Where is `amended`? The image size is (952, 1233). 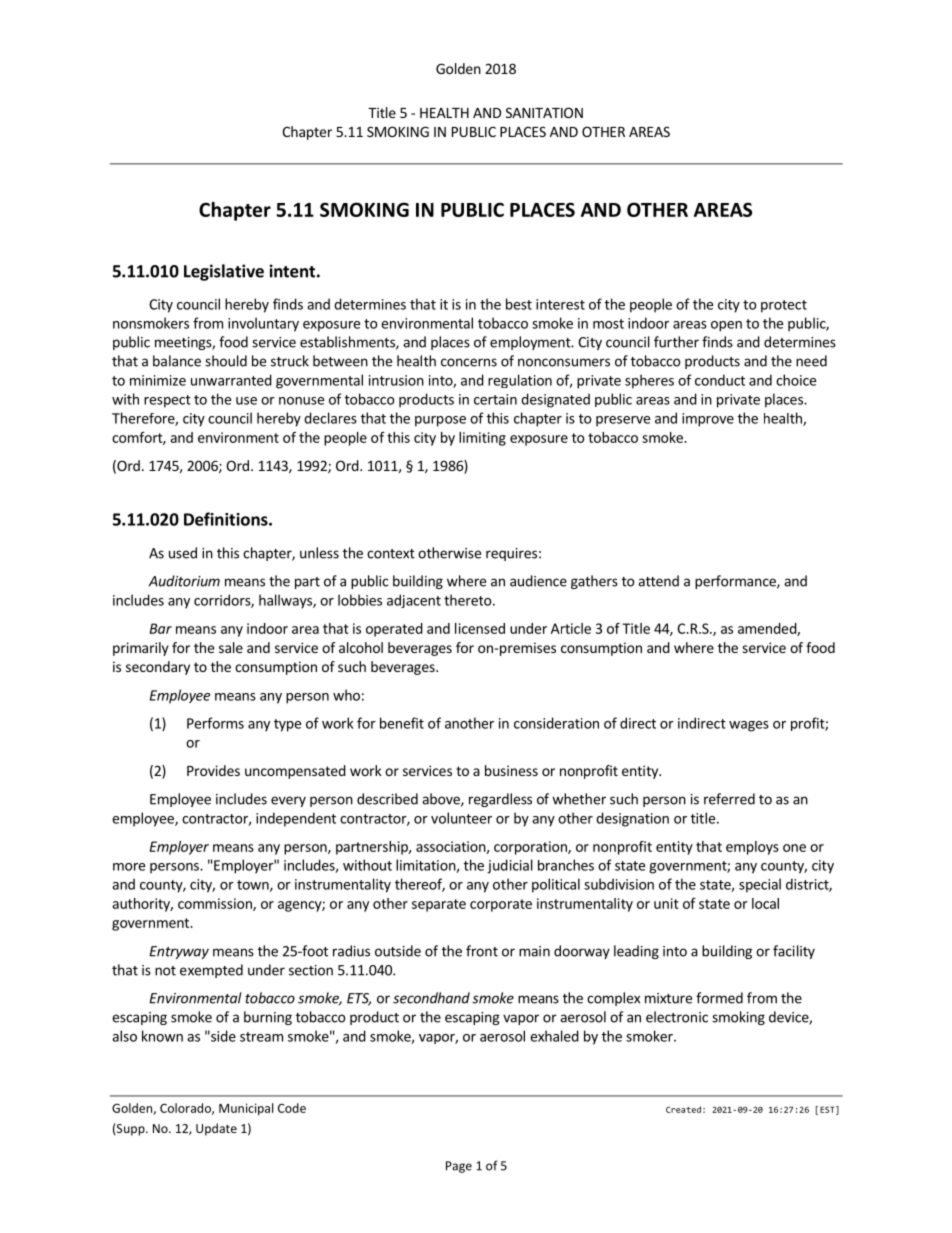
amended is located at coordinates (768, 629).
